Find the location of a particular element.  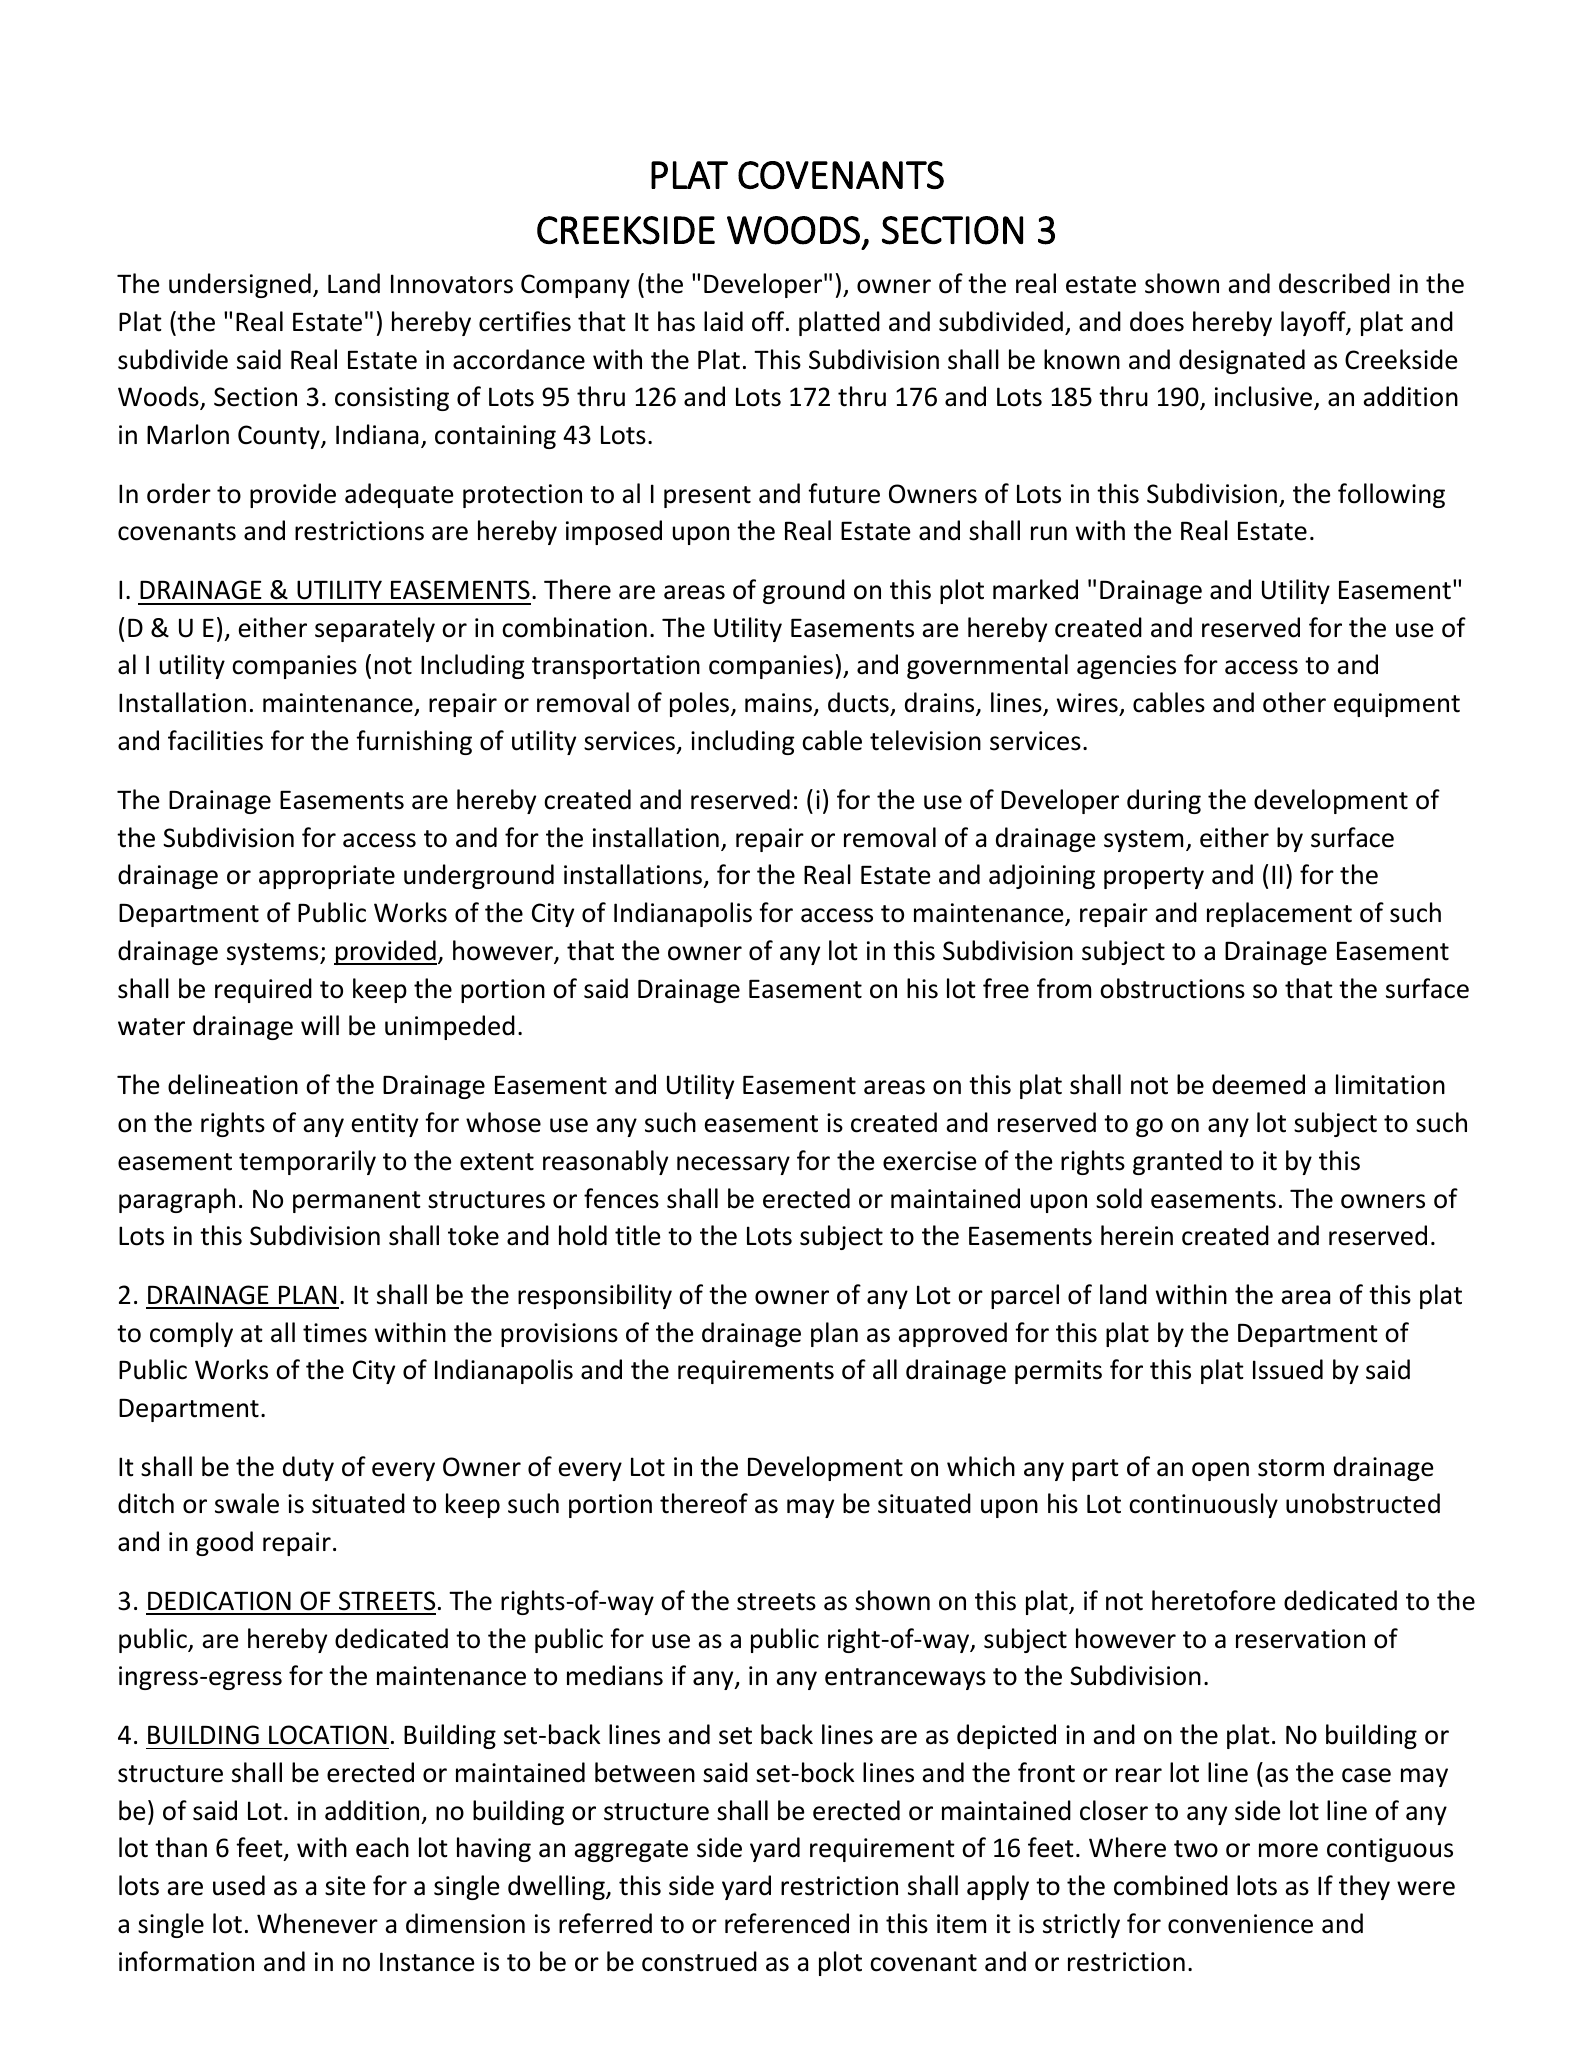

approved is located at coordinates (952, 1334).
